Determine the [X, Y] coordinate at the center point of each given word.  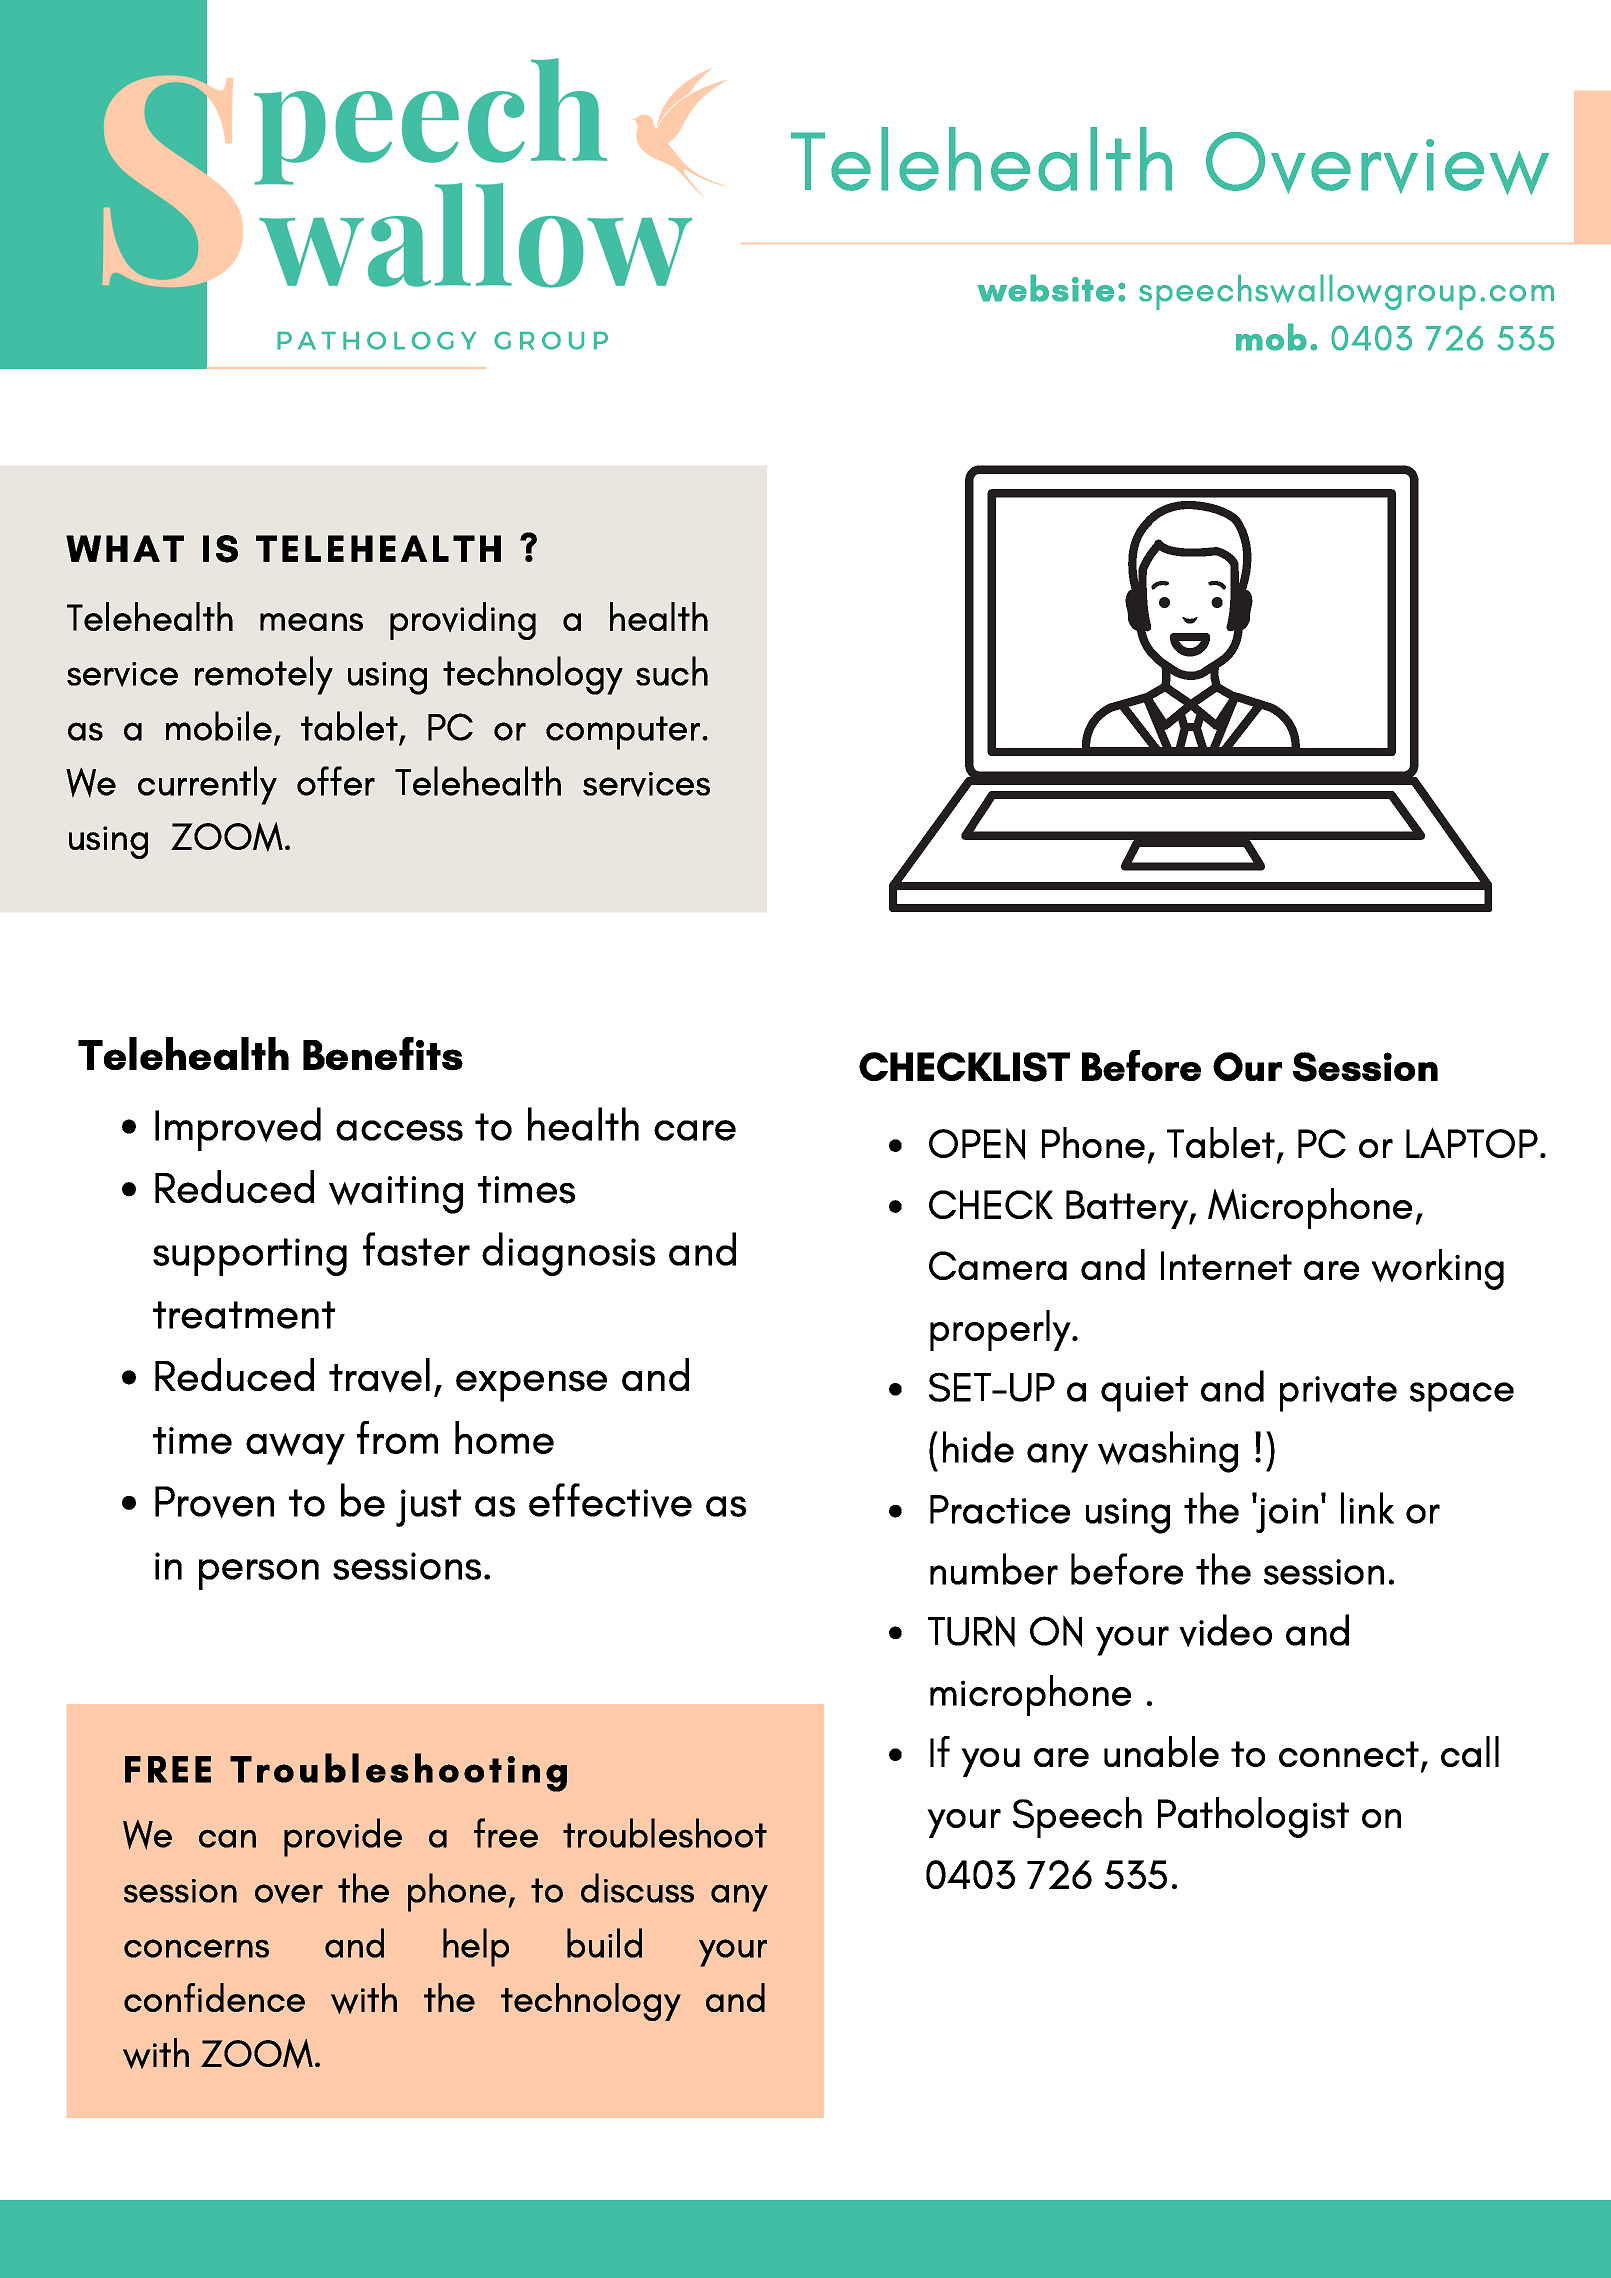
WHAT [125, 548]
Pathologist [1253, 1817]
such [672, 671]
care [695, 1130]
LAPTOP [1472, 1142]
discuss [637, 1888]
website [1045, 288]
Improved [238, 1129]
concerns [196, 1948]
